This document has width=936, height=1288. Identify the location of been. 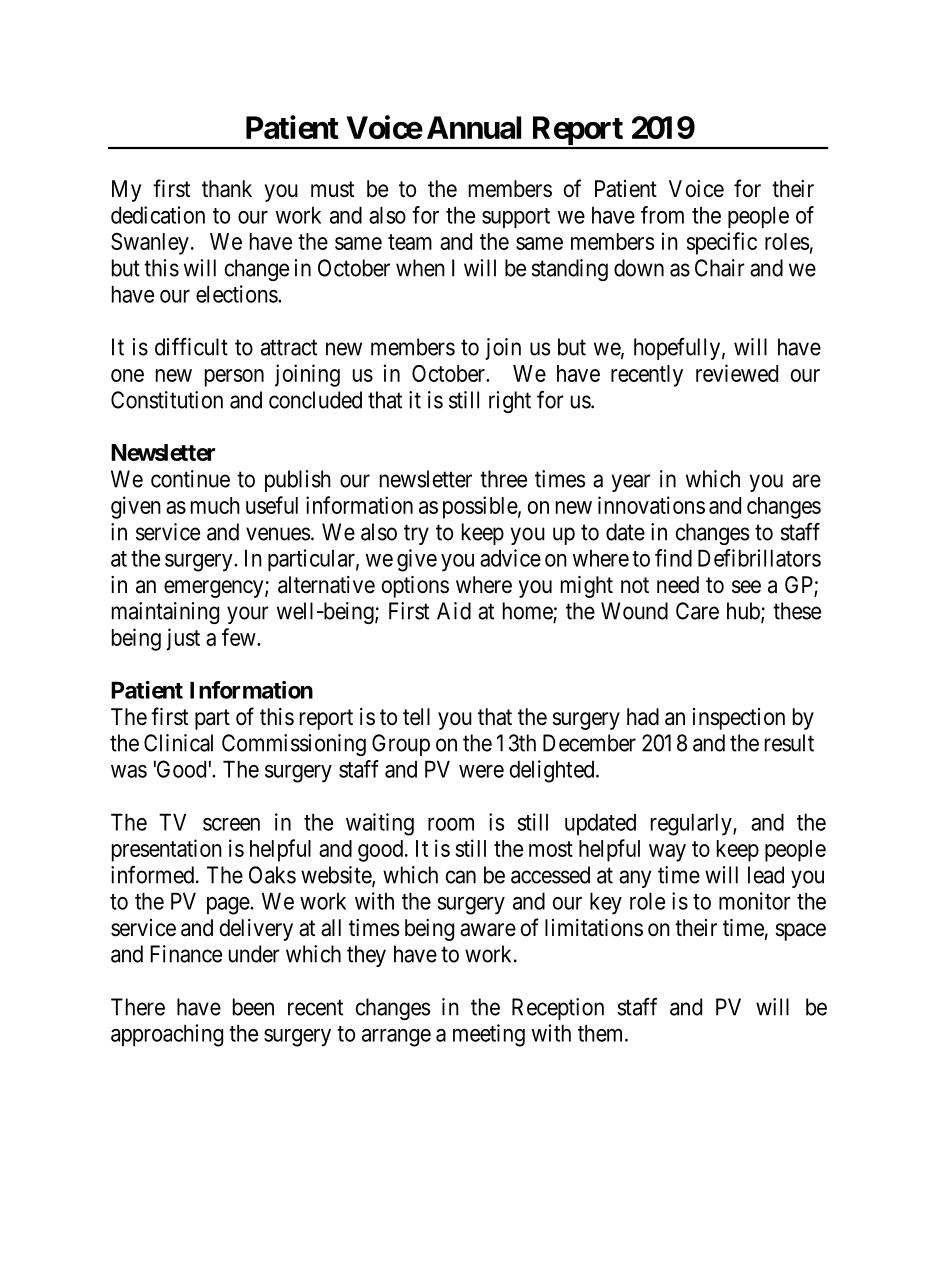
(253, 1007).
